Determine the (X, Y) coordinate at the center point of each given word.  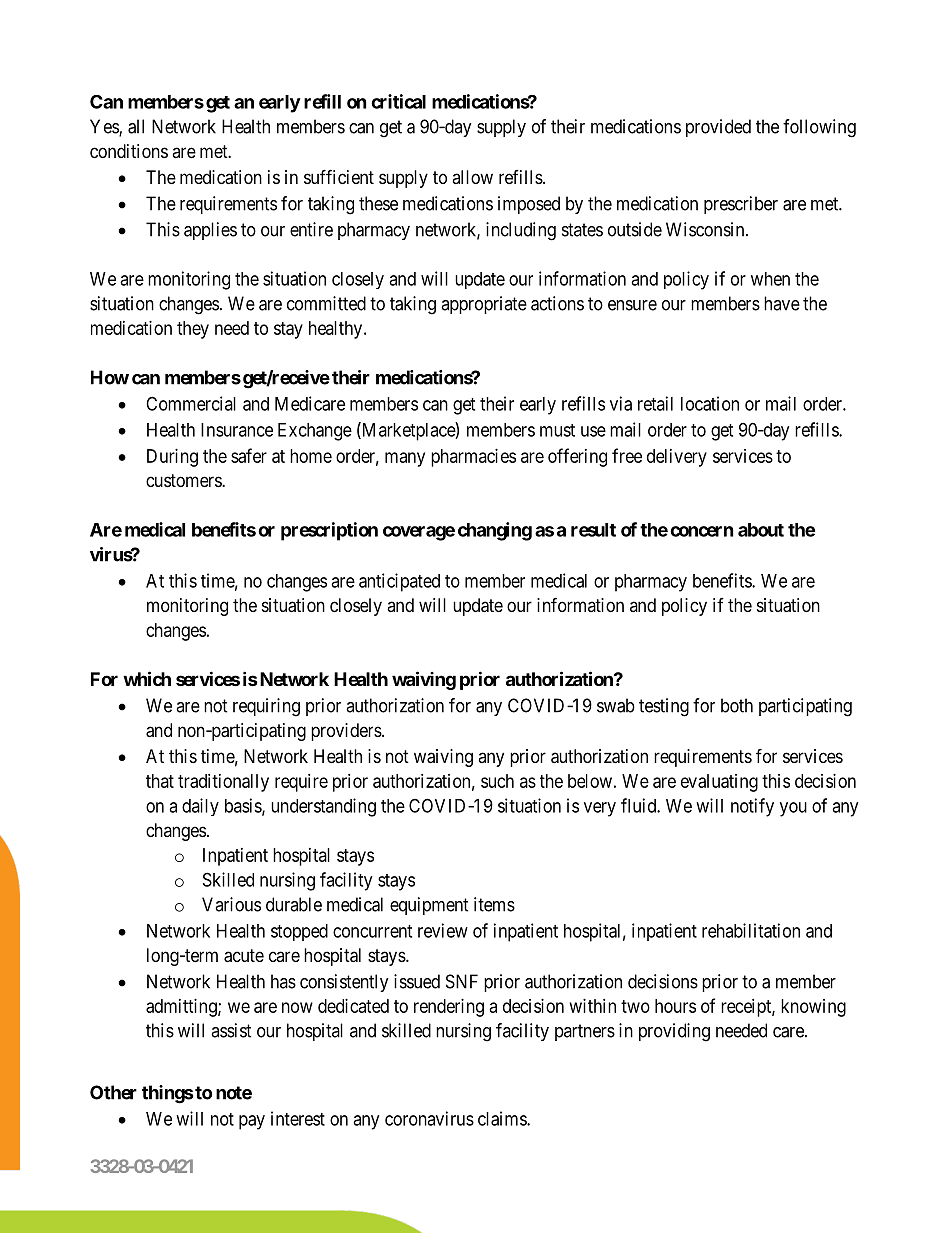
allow (472, 177)
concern (702, 531)
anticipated (399, 582)
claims (503, 1118)
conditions (129, 151)
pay (252, 1122)
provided (718, 128)
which (147, 678)
